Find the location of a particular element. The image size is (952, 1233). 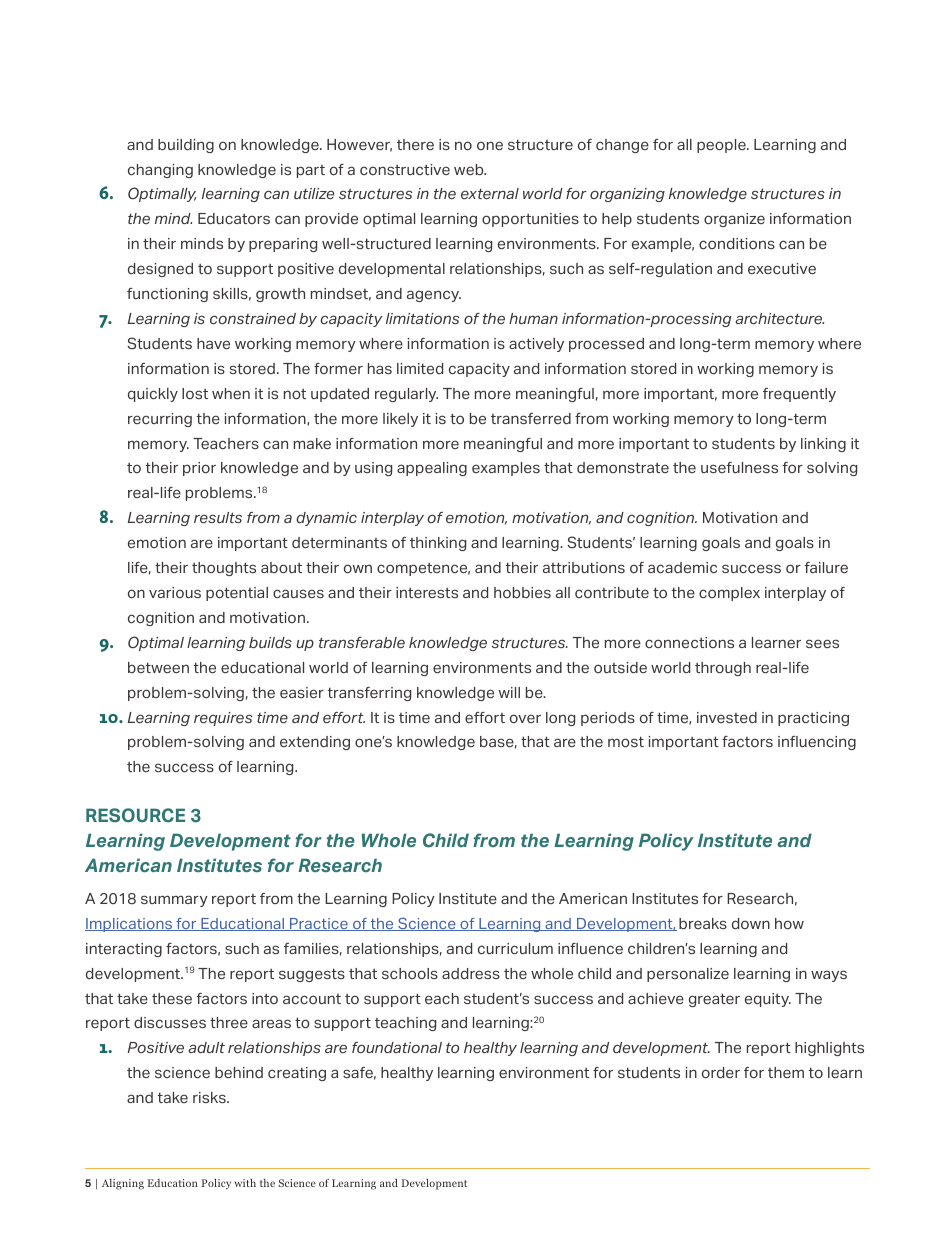

between is located at coordinates (158, 667).
